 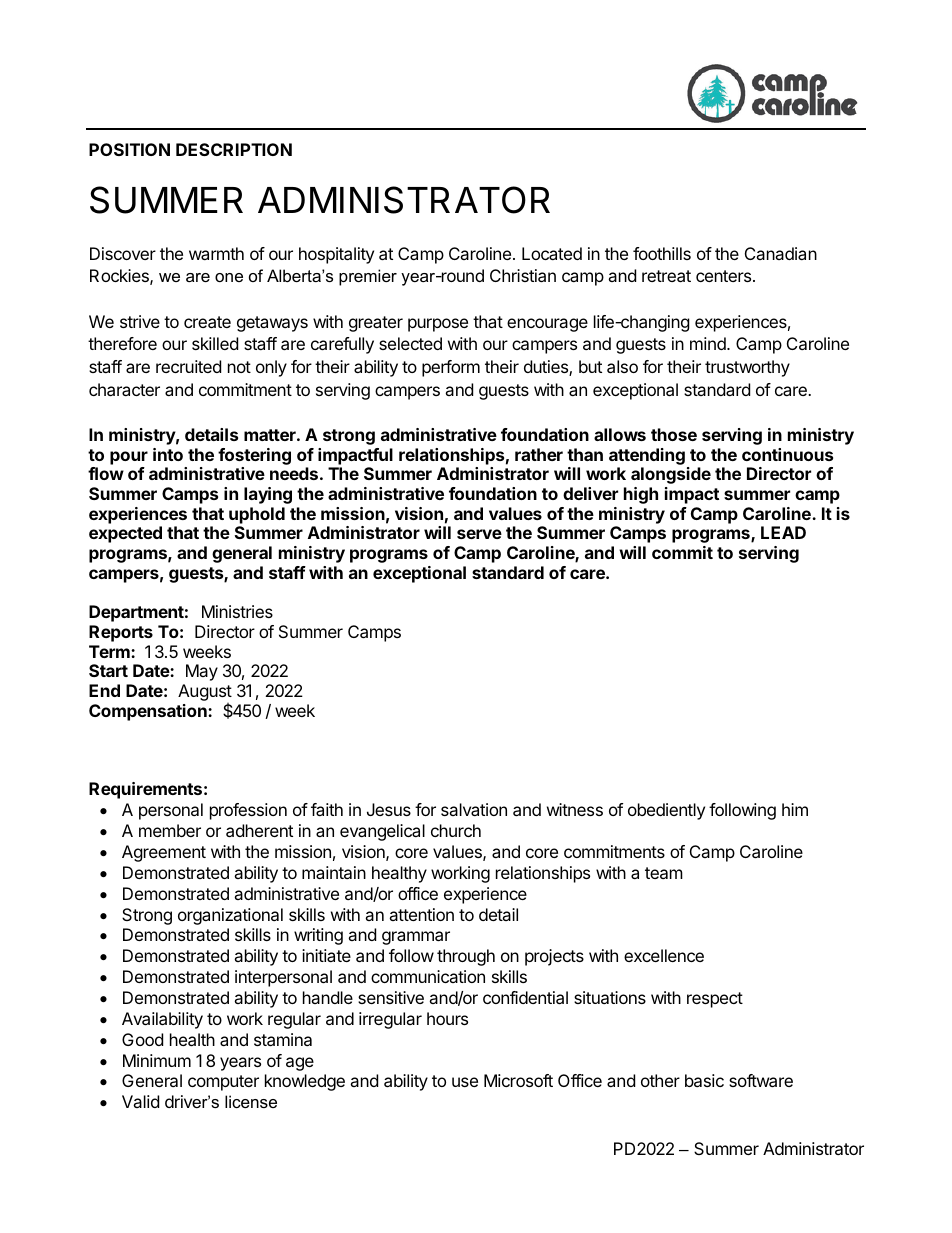 I want to click on church, so click(x=456, y=830).
